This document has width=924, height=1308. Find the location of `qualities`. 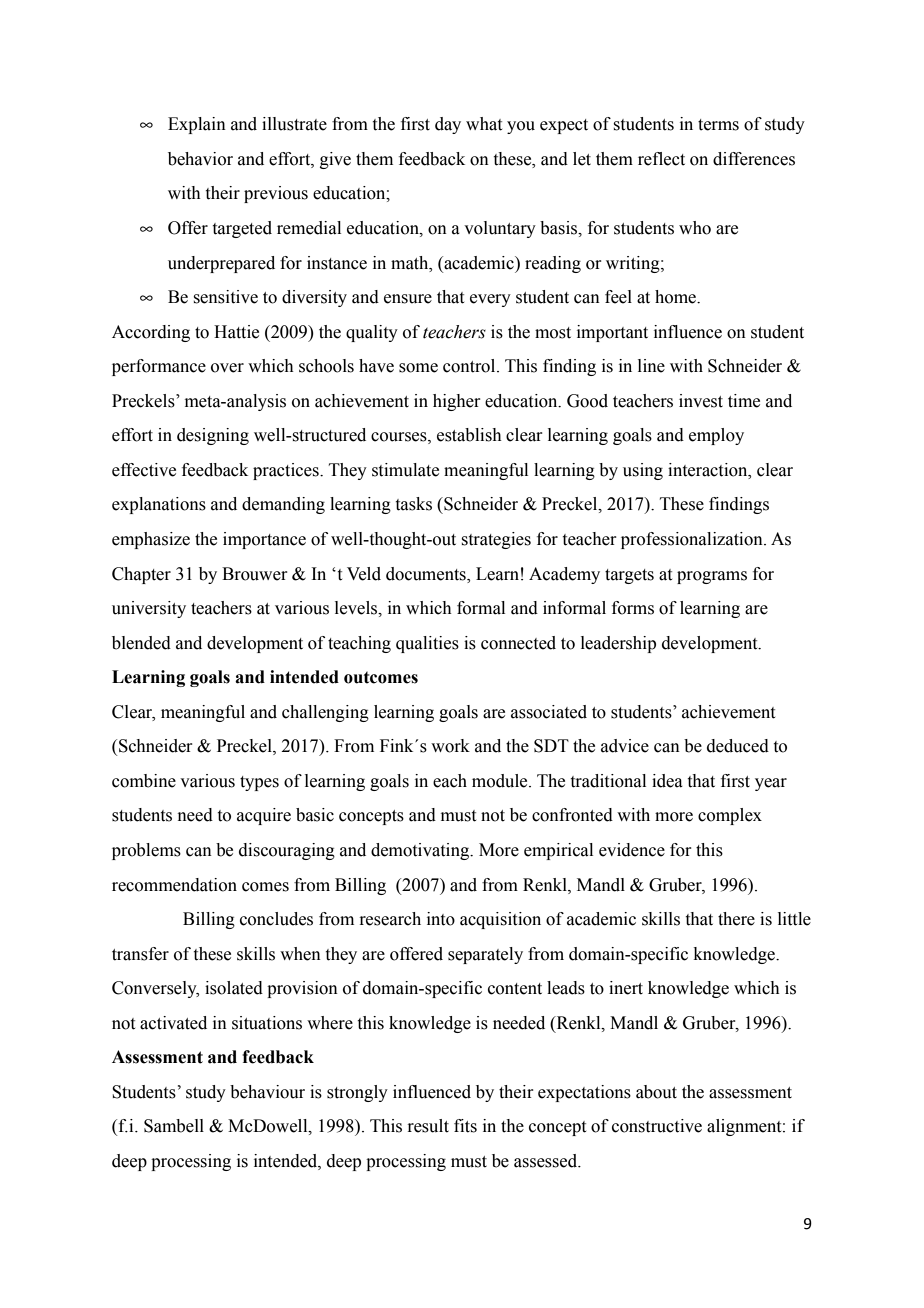

qualities is located at coordinates (427, 644).
